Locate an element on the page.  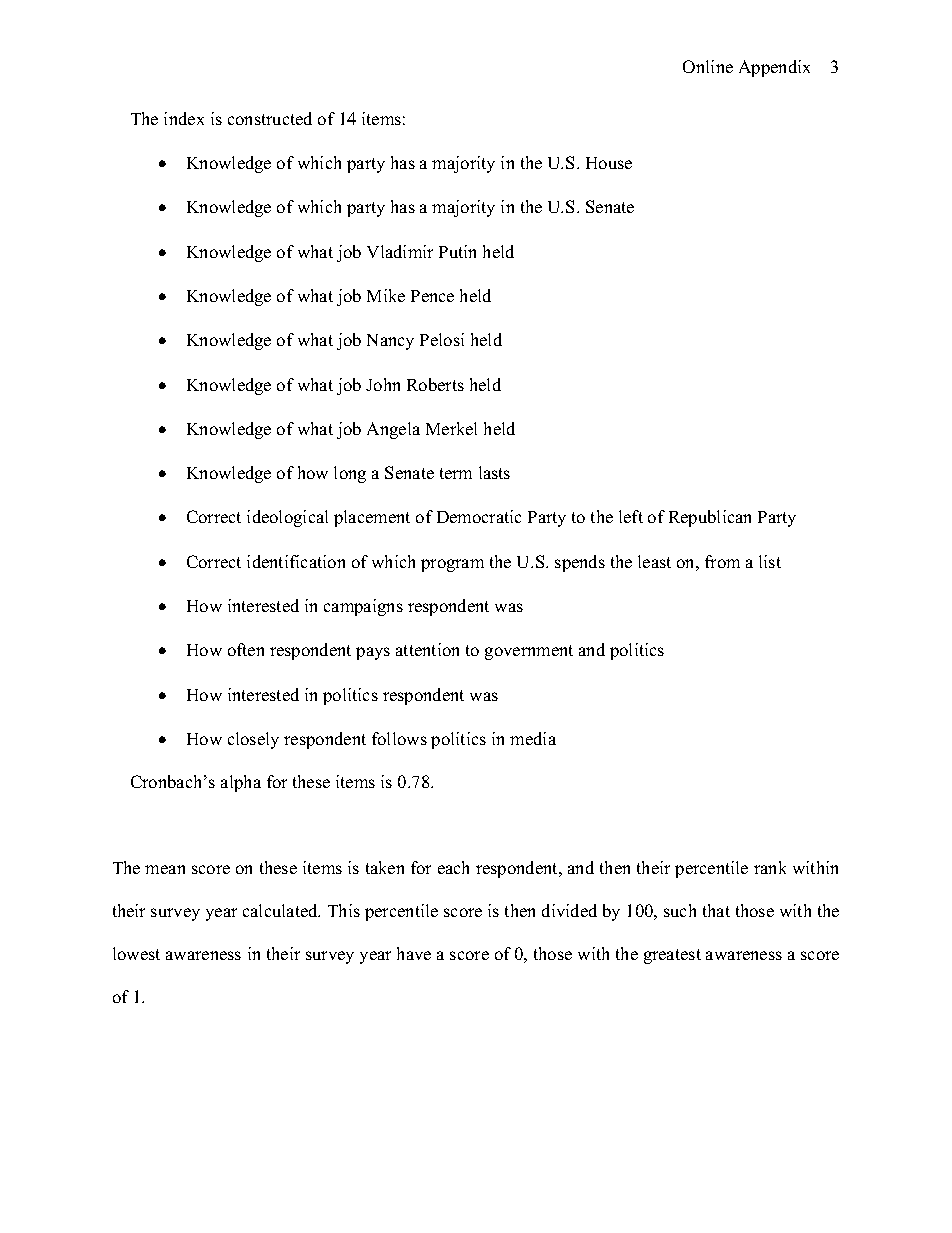
calculated is located at coordinates (281, 910).
